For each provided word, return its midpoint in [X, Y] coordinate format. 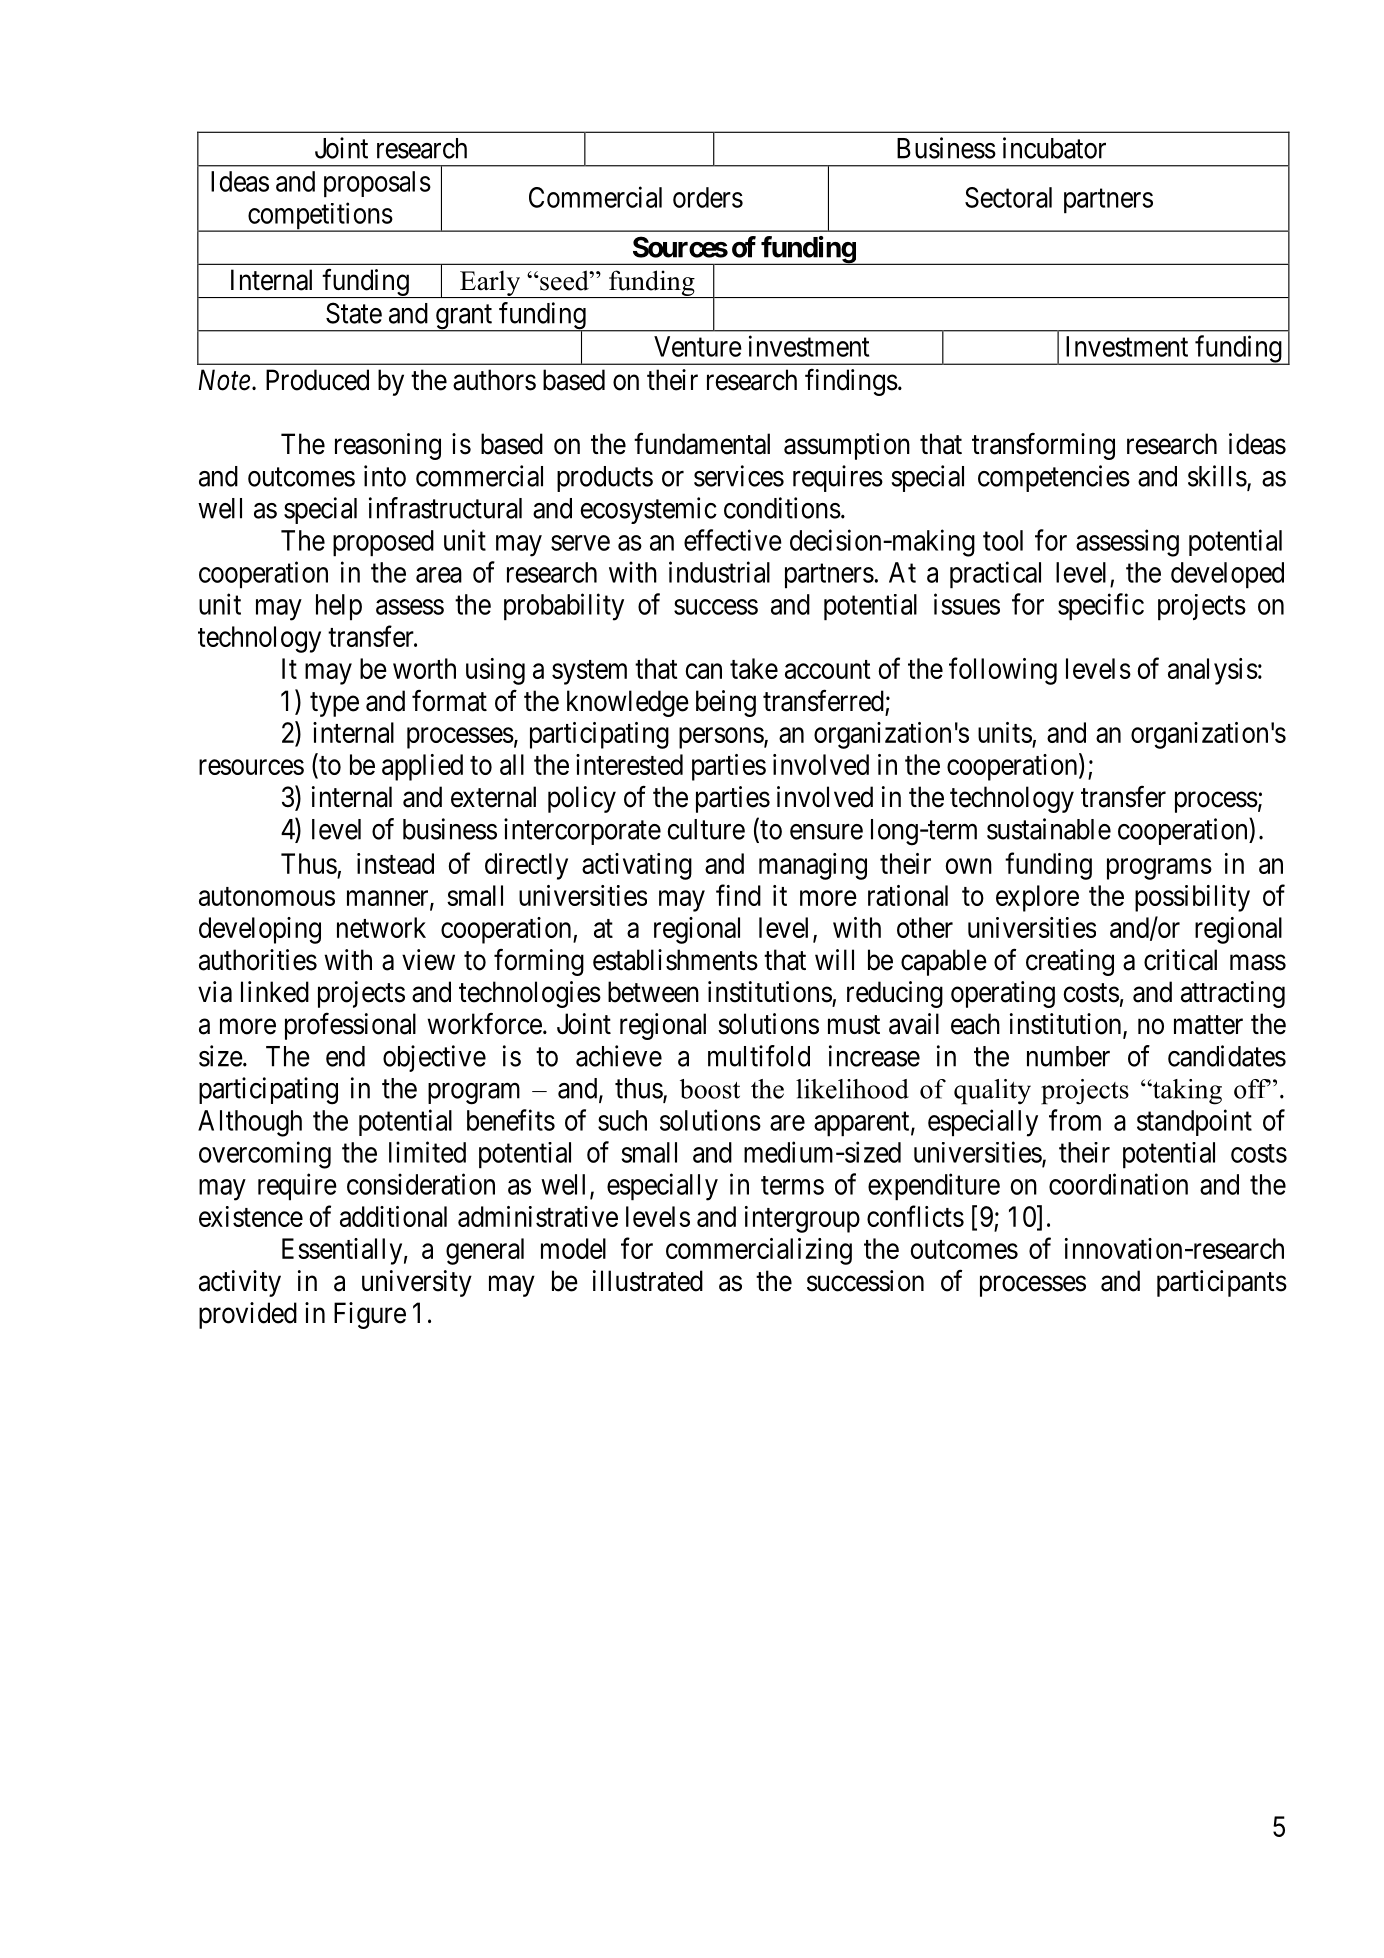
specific [1101, 607]
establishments [675, 960]
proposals [377, 184]
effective [733, 540]
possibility [1192, 898]
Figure [370, 1315]
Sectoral [1008, 197]
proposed [383, 543]
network [381, 927]
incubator [1054, 148]
